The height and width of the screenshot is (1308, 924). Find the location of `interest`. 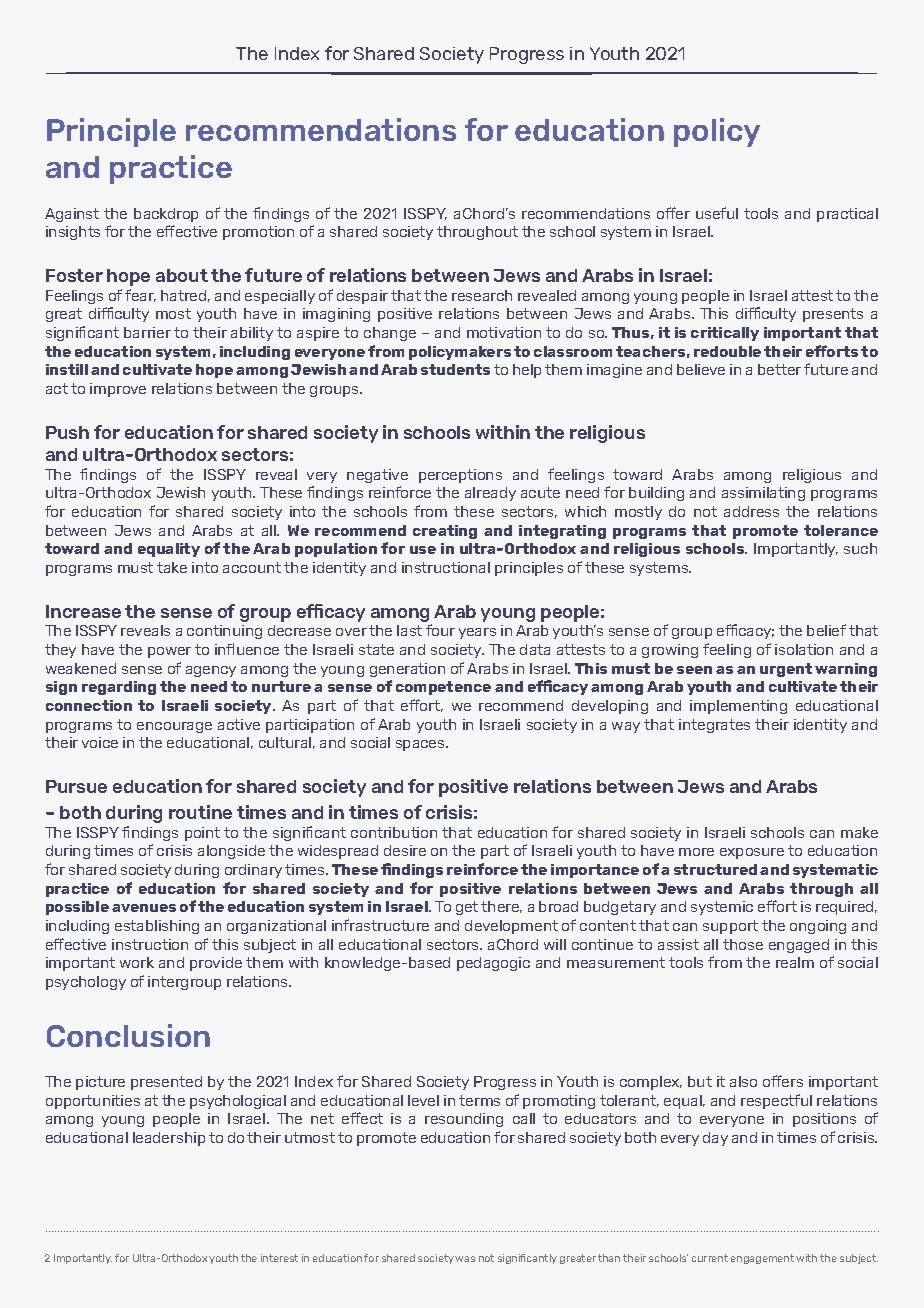

interest is located at coordinates (279, 1258).
